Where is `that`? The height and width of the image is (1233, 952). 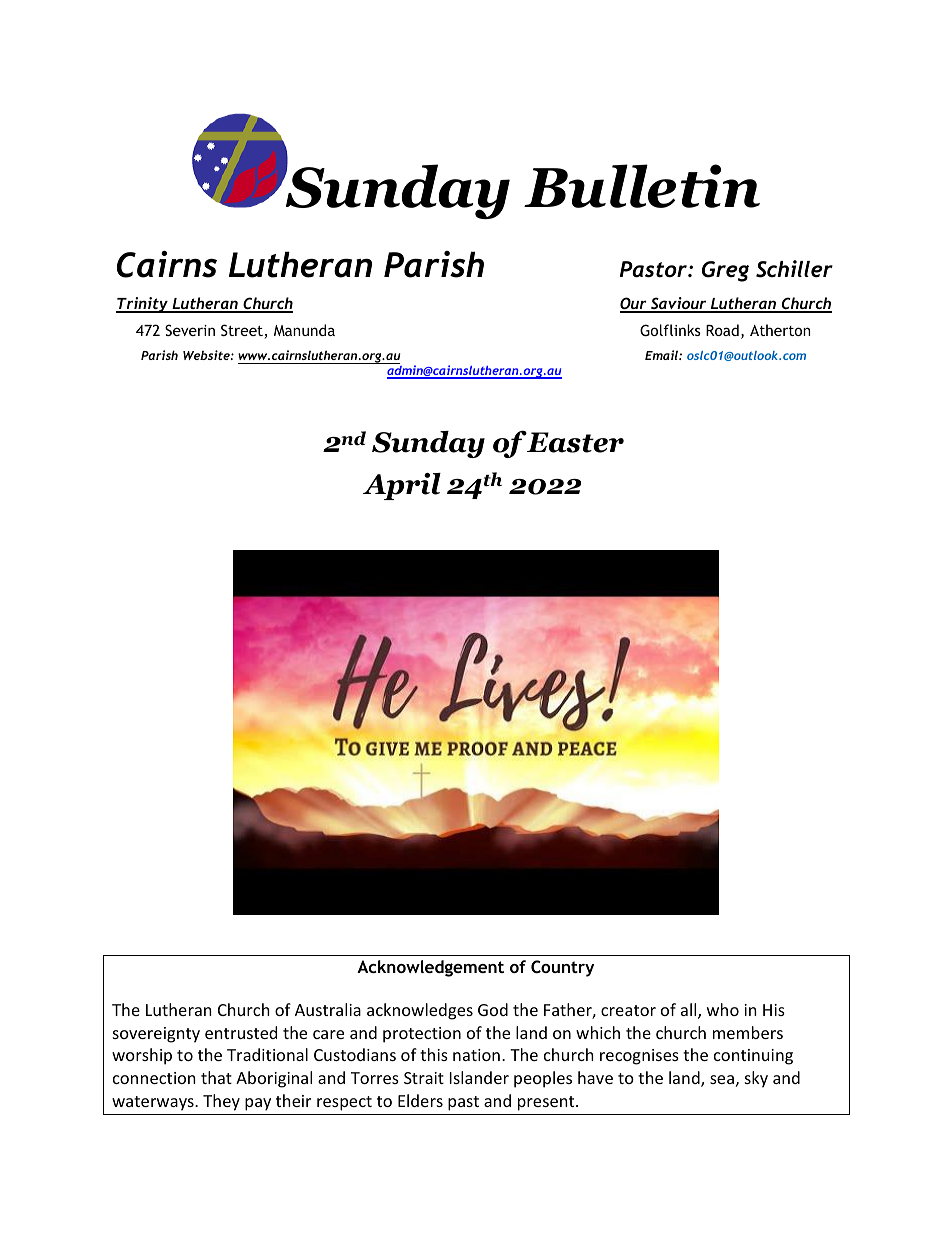 that is located at coordinates (216, 1077).
